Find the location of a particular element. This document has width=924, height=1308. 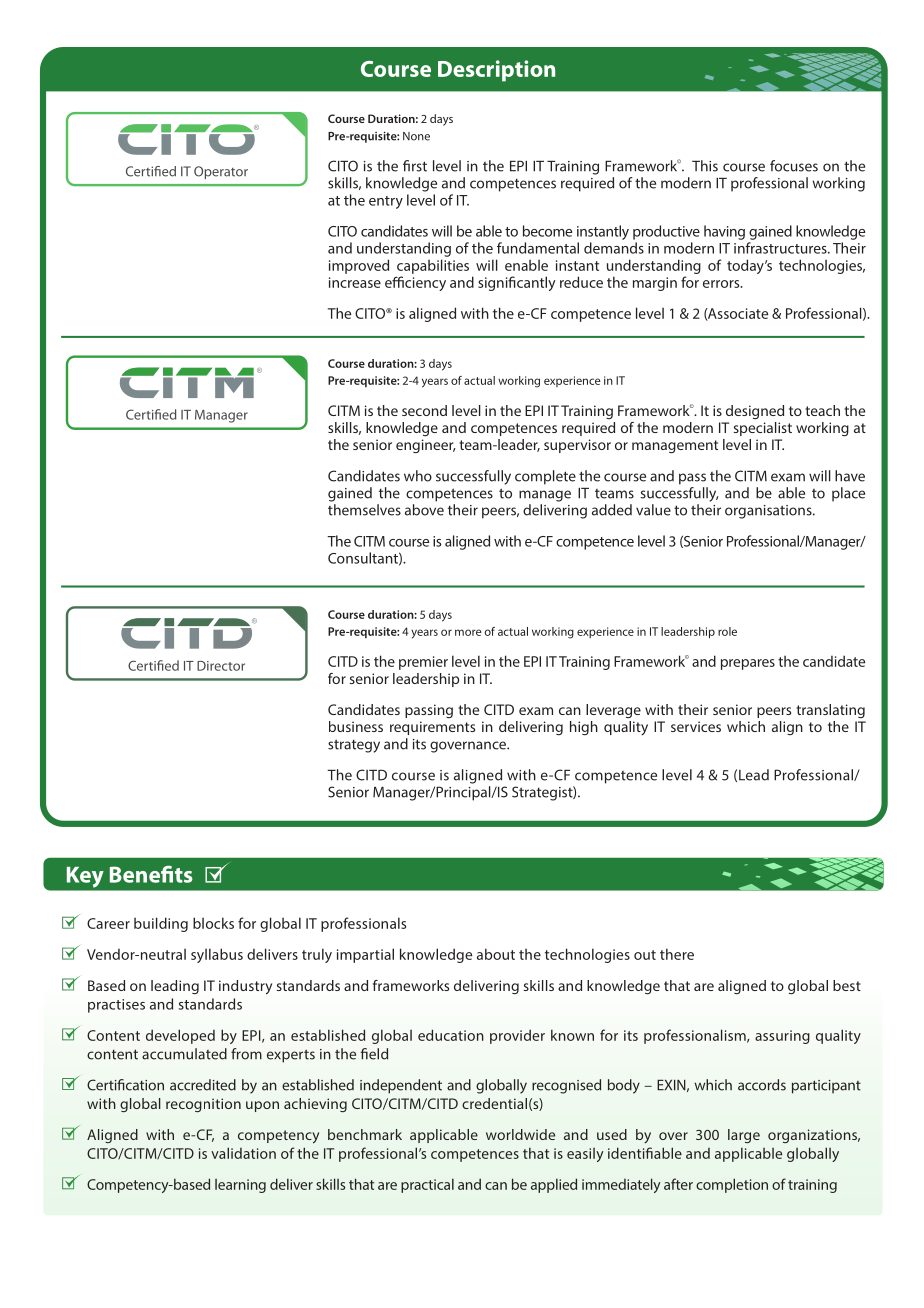

increase is located at coordinates (355, 282).
